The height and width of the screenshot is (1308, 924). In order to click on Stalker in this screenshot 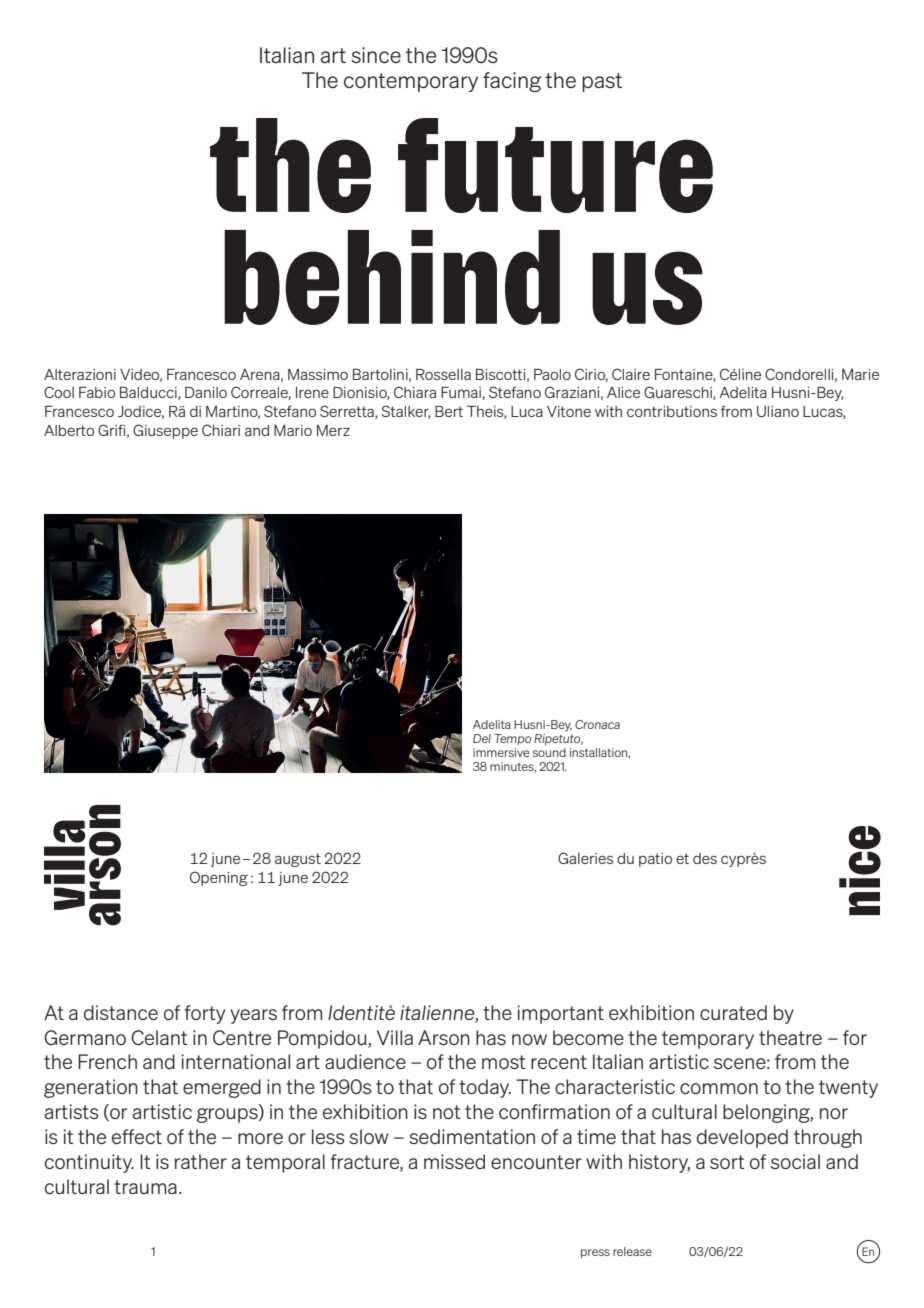, I will do `click(405, 412)`.
